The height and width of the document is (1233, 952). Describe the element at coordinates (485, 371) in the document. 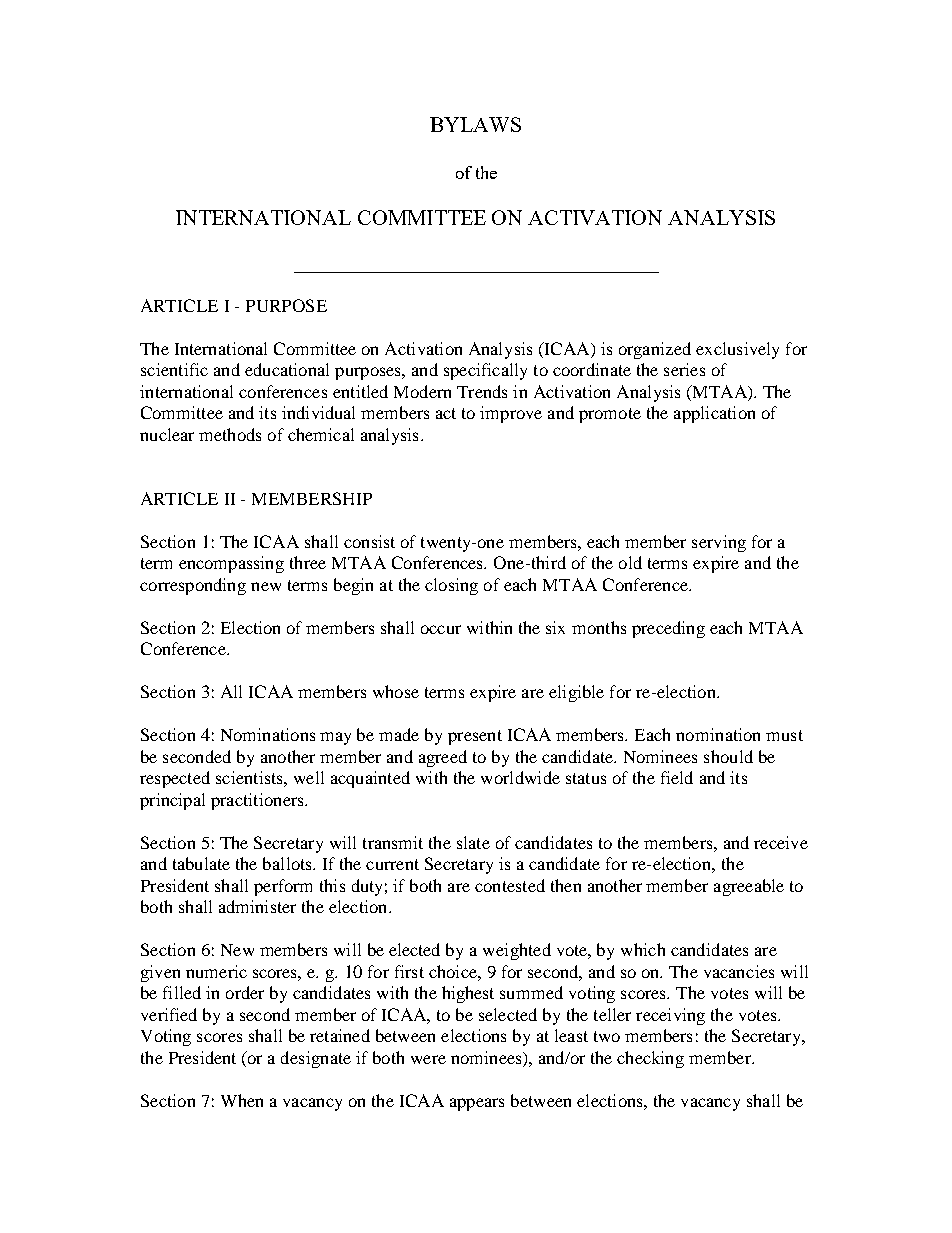

I see `specifically` at that location.
